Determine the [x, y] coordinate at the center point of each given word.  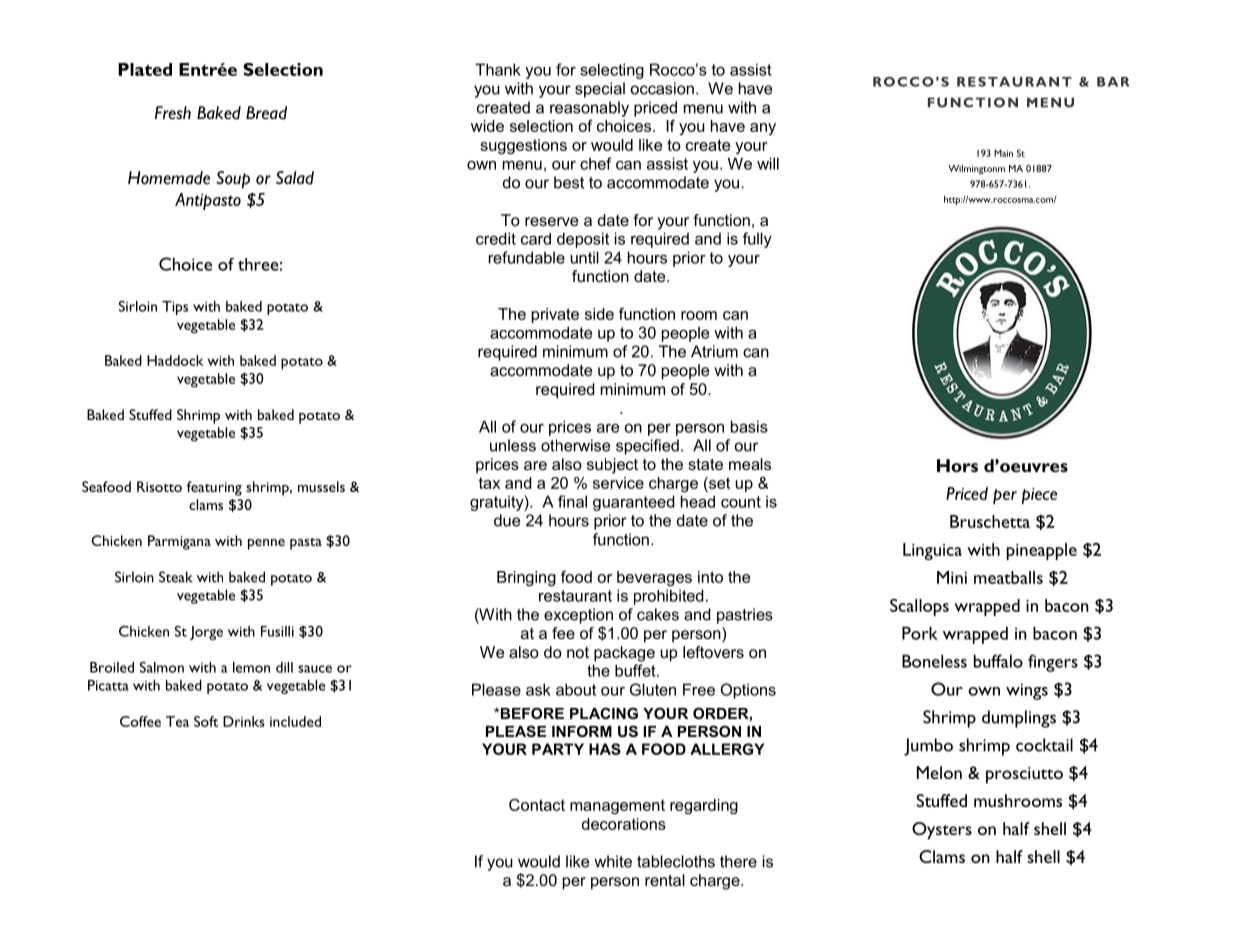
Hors [957, 465]
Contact [537, 805]
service [618, 483]
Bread [266, 113]
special [600, 90]
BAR [1113, 82]
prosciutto [1024, 775]
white [613, 861]
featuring [214, 488]
